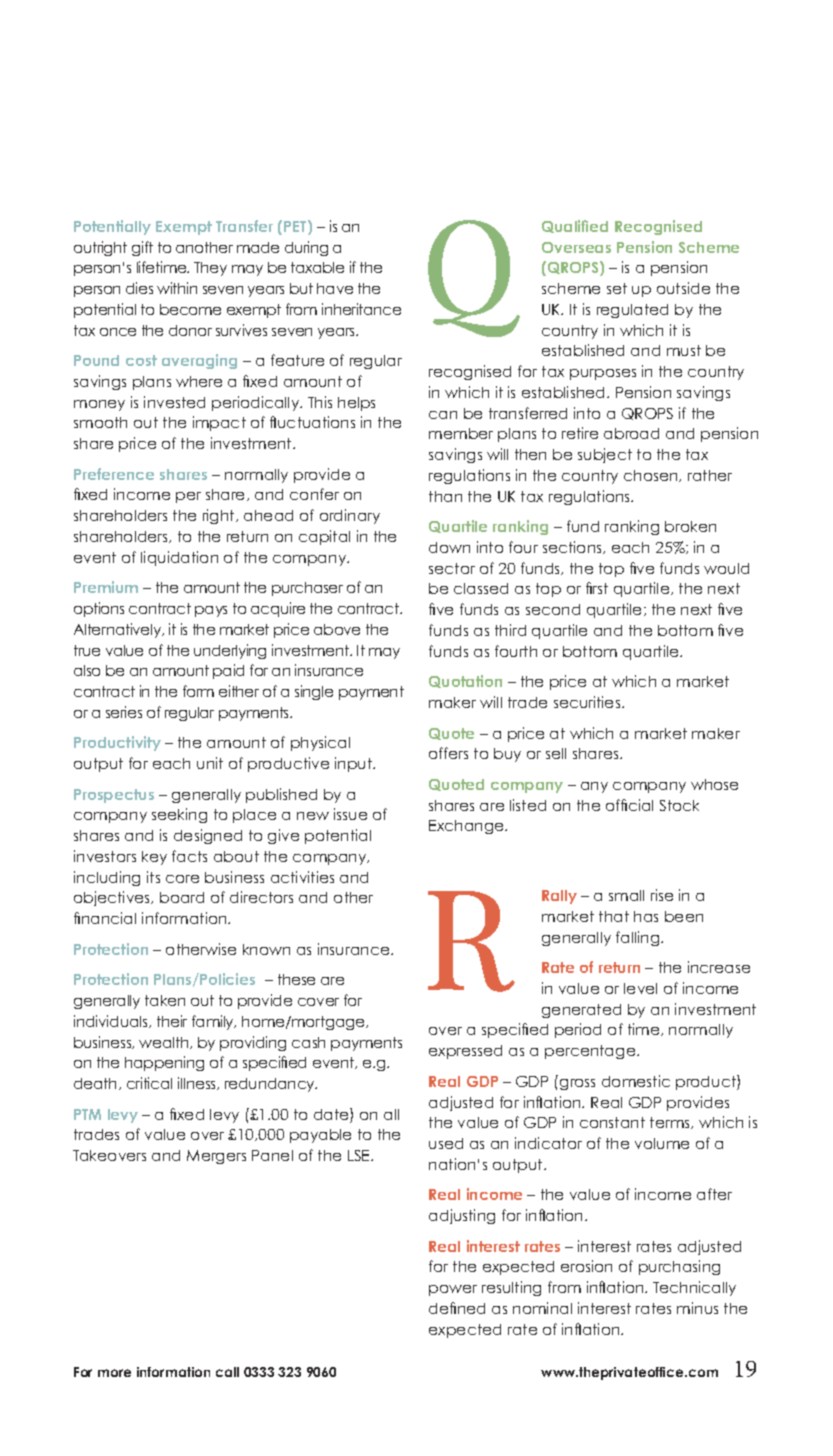 The height and width of the document is (1456, 833). What do you see at coordinates (597, 588) in the document?
I see `first` at bounding box center [597, 588].
